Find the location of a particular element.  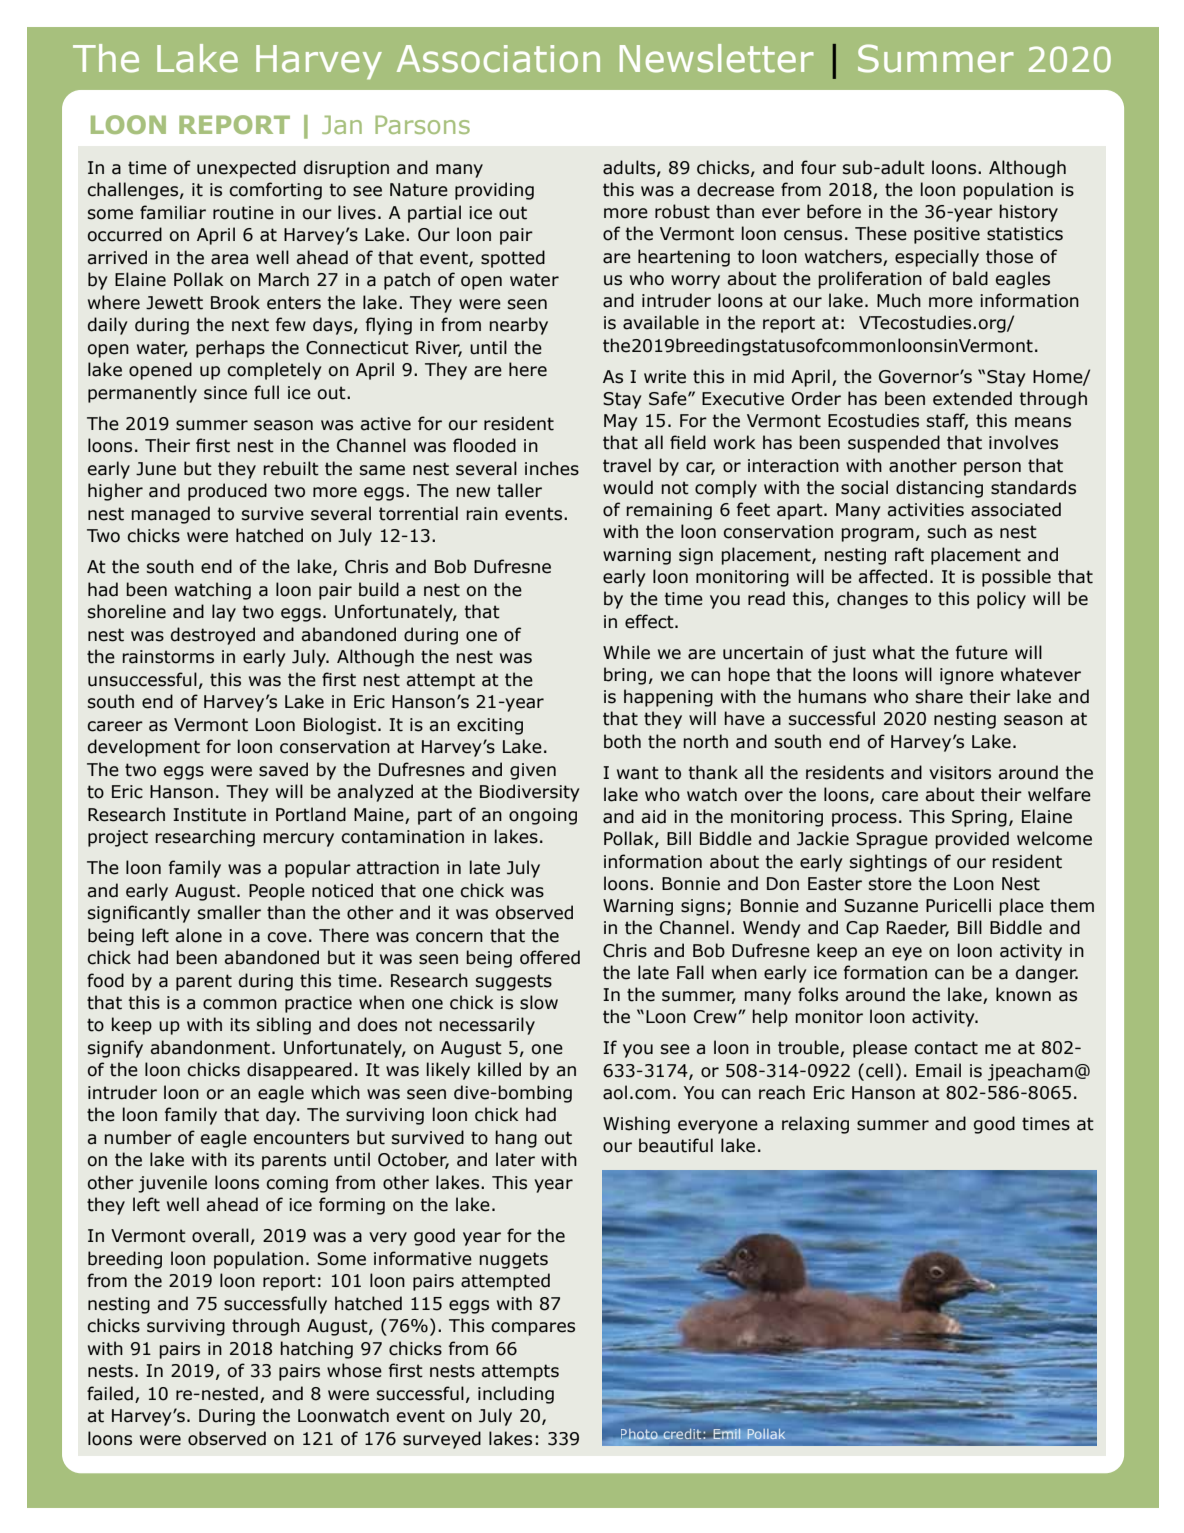

failed is located at coordinates (110, 1393).
